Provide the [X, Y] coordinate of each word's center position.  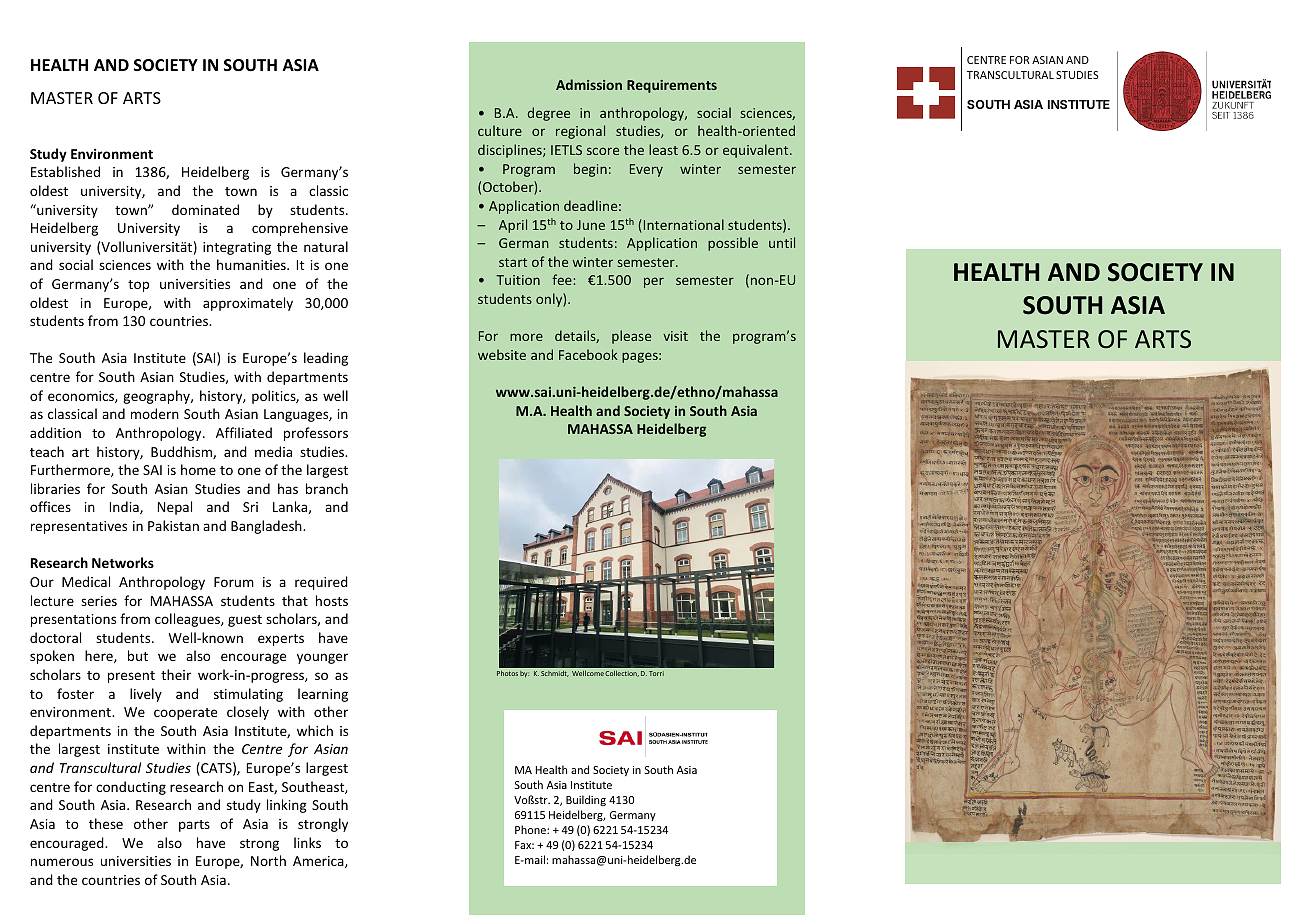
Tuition [518, 280]
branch [327, 488]
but [138, 655]
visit [675, 336]
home [198, 469]
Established [65, 171]
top [138, 286]
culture [500, 130]
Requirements [672, 86]
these [106, 823]
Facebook [588, 354]
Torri [656, 673]
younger [322, 658]
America [319, 862]
